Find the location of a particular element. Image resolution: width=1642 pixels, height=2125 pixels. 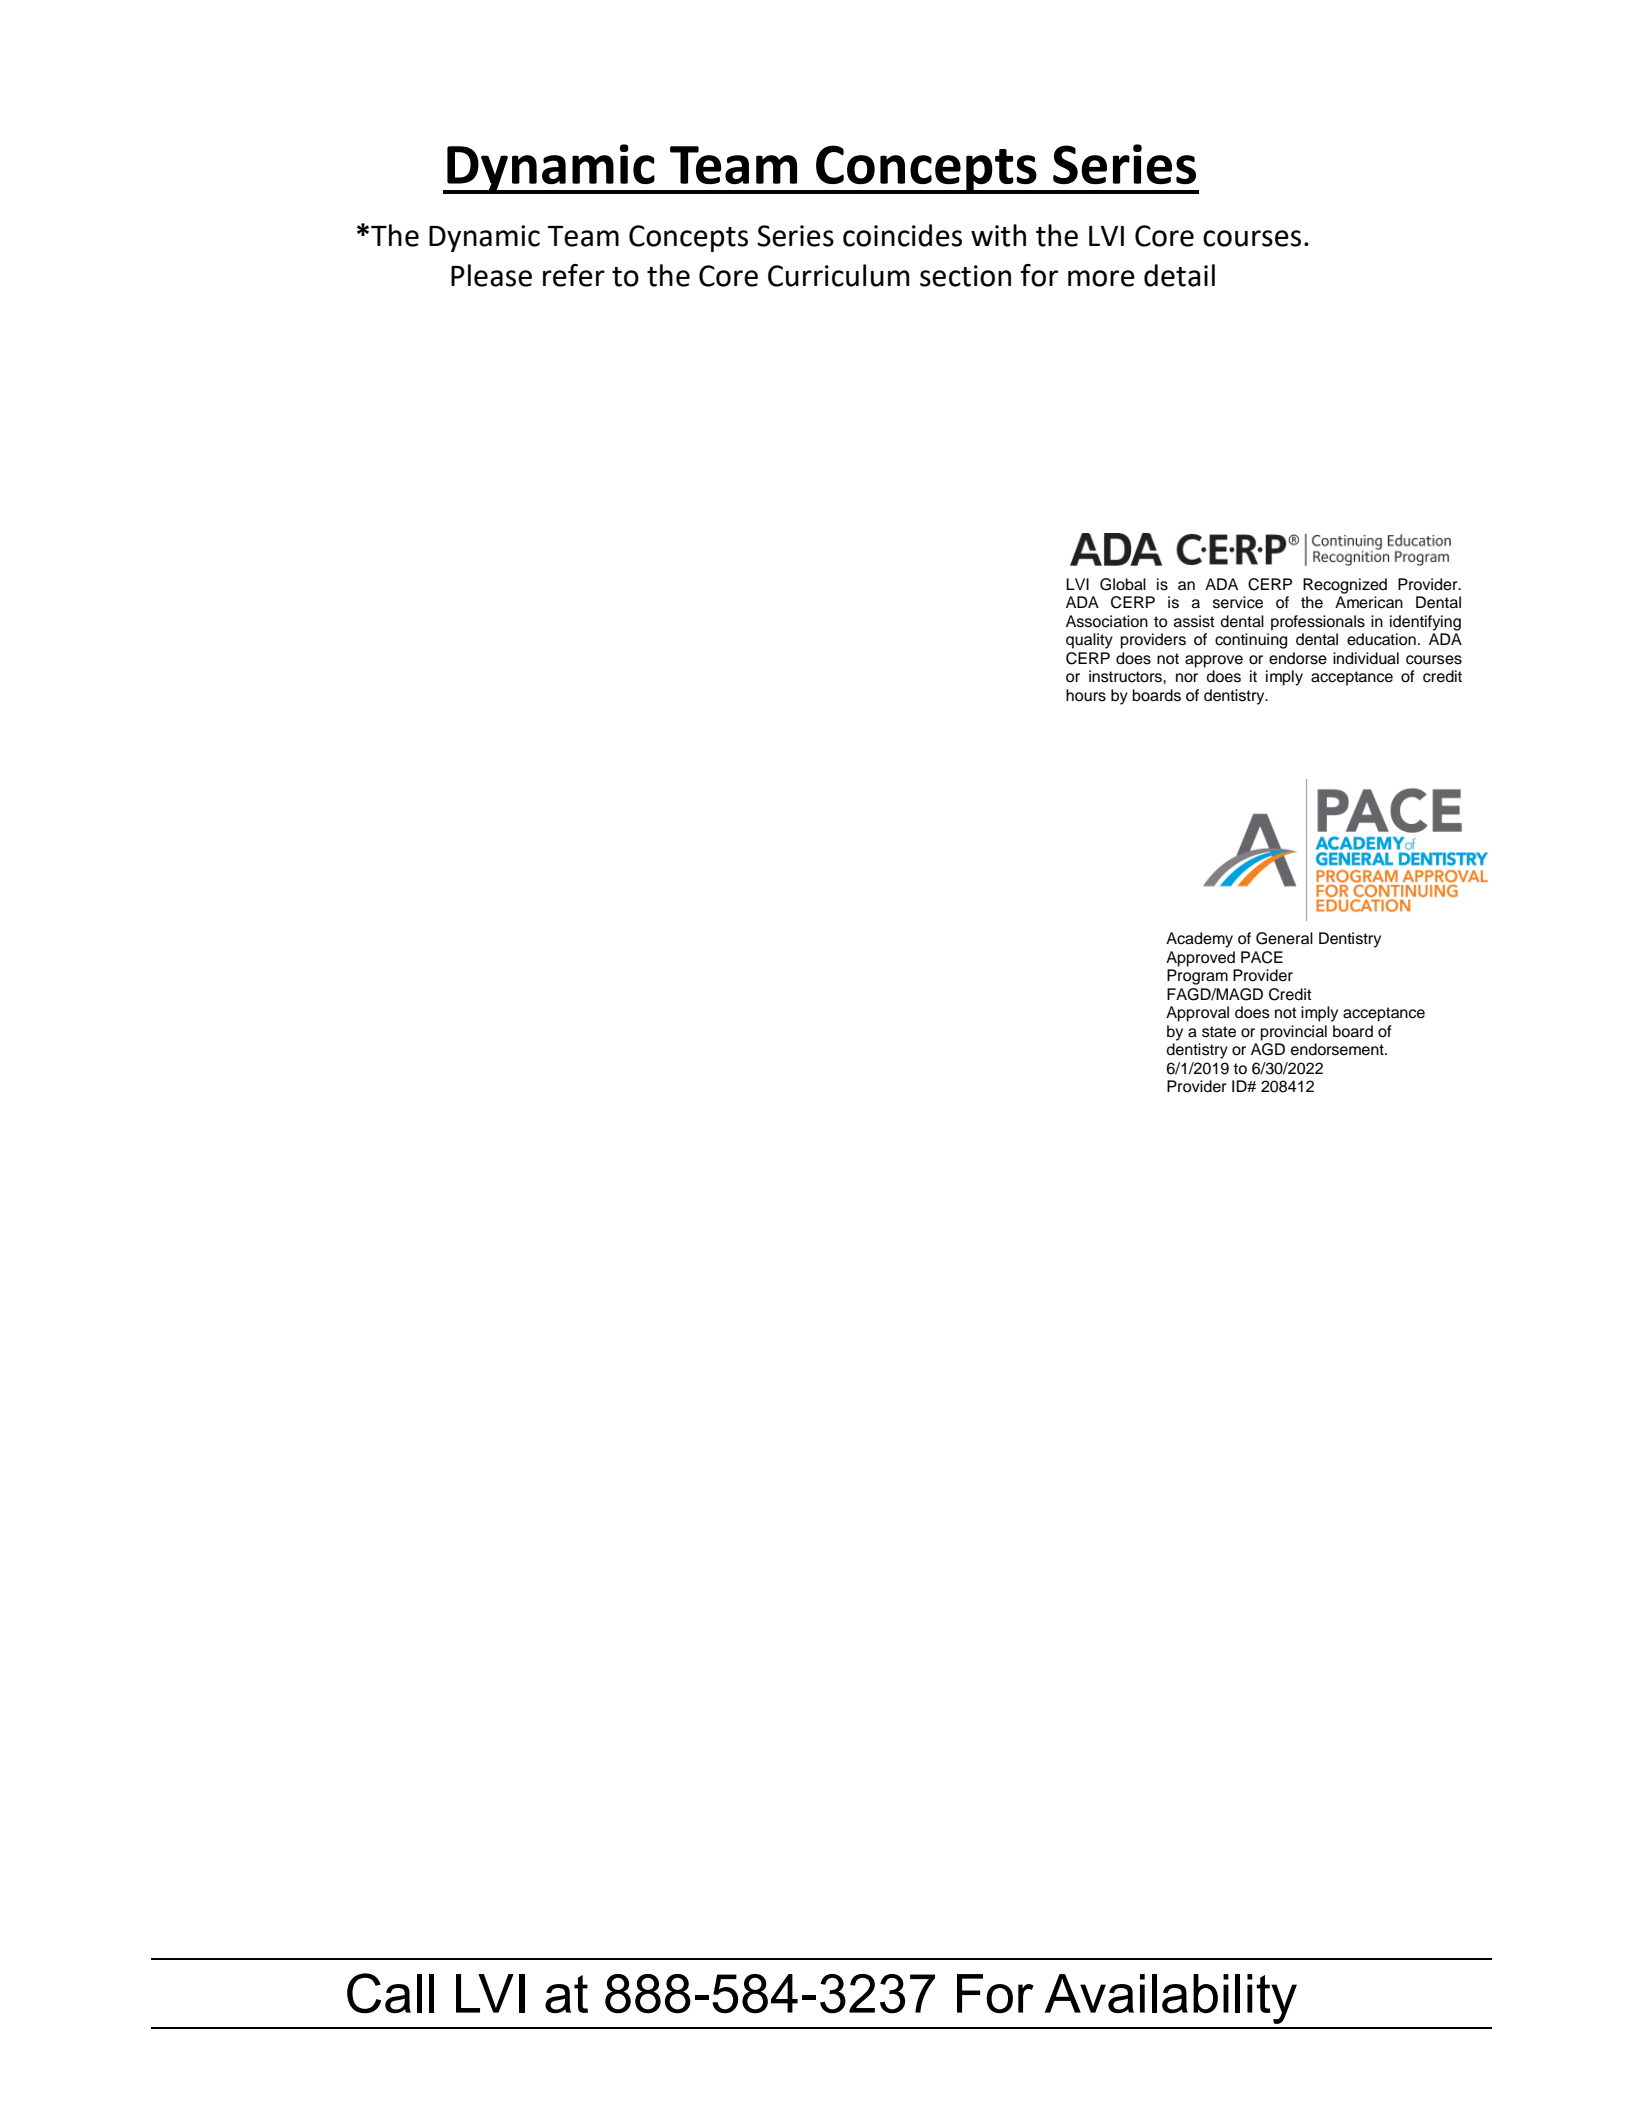

Call is located at coordinates (390, 1993).
